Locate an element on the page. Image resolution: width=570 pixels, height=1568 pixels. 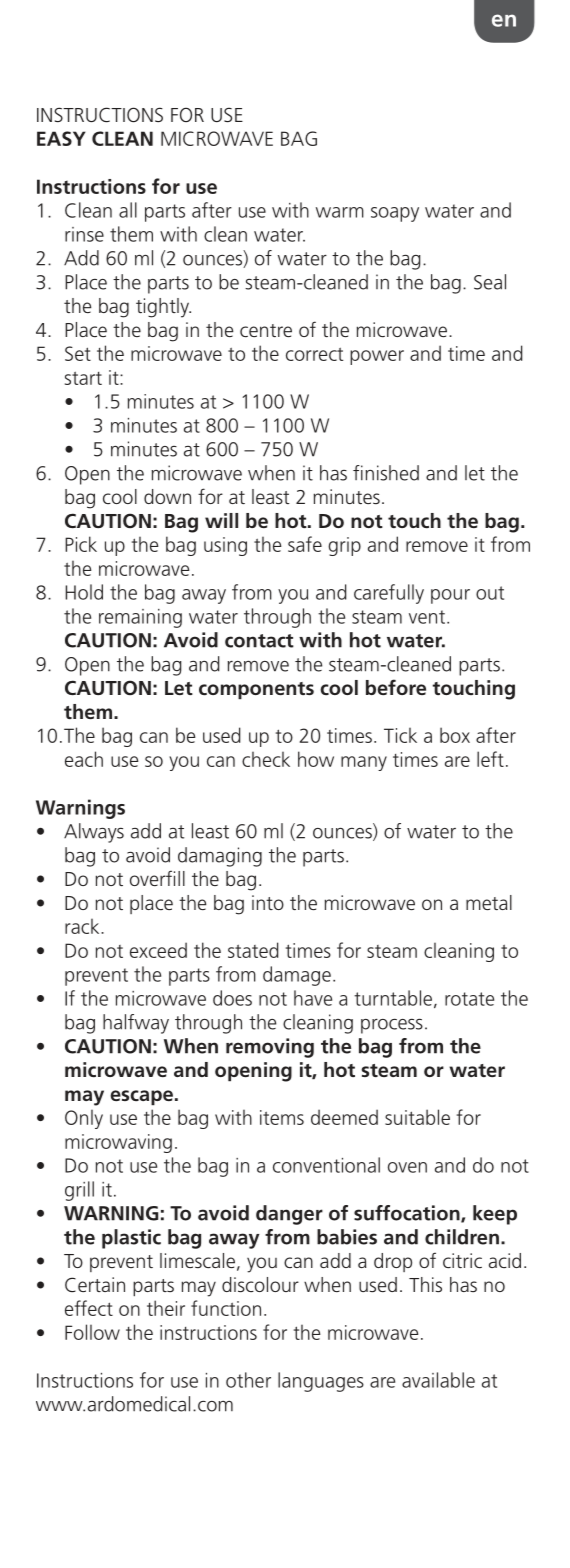
box is located at coordinates (455, 735).
